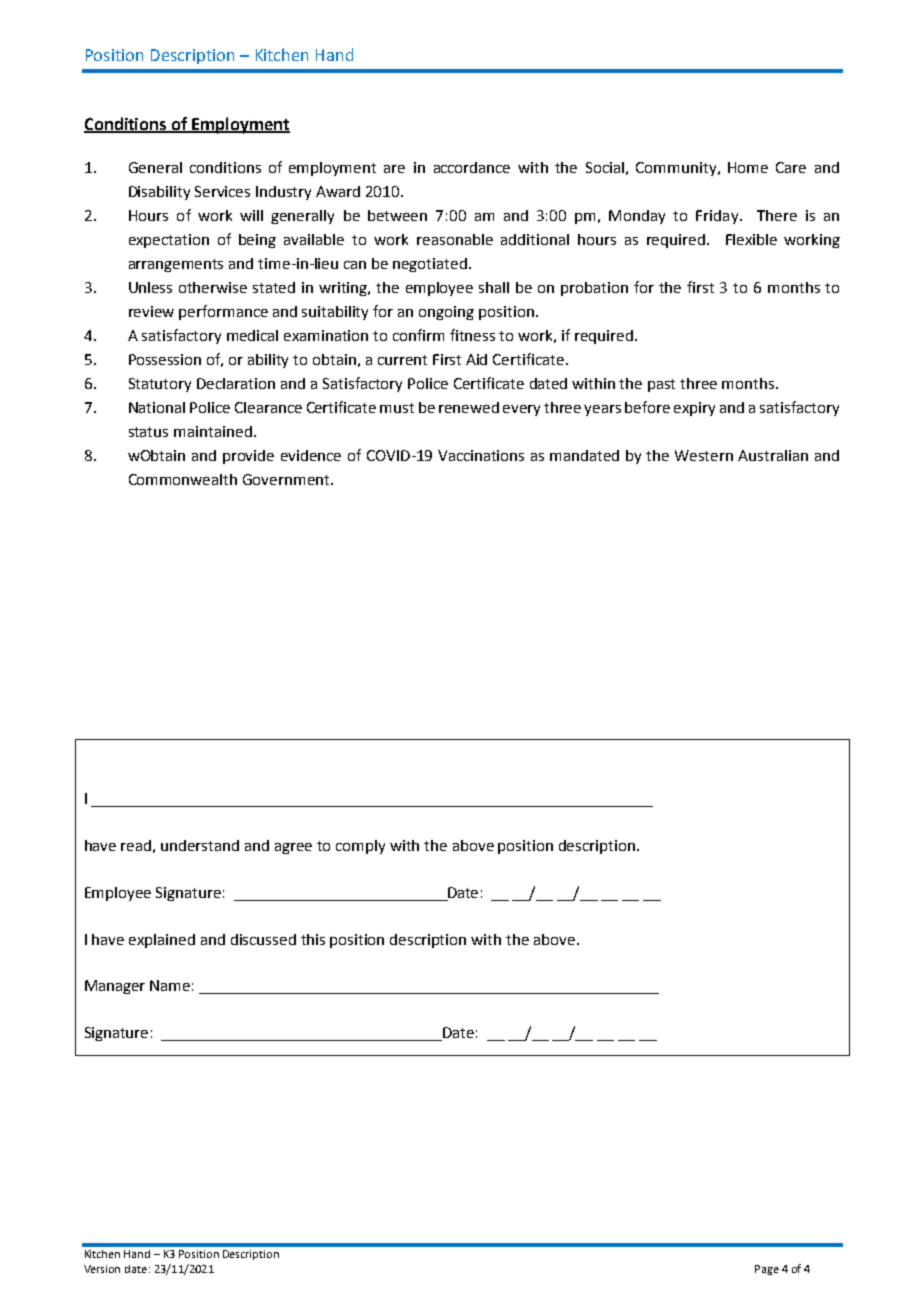 The width and height of the document is (924, 1308). I want to click on comply, so click(360, 847).
